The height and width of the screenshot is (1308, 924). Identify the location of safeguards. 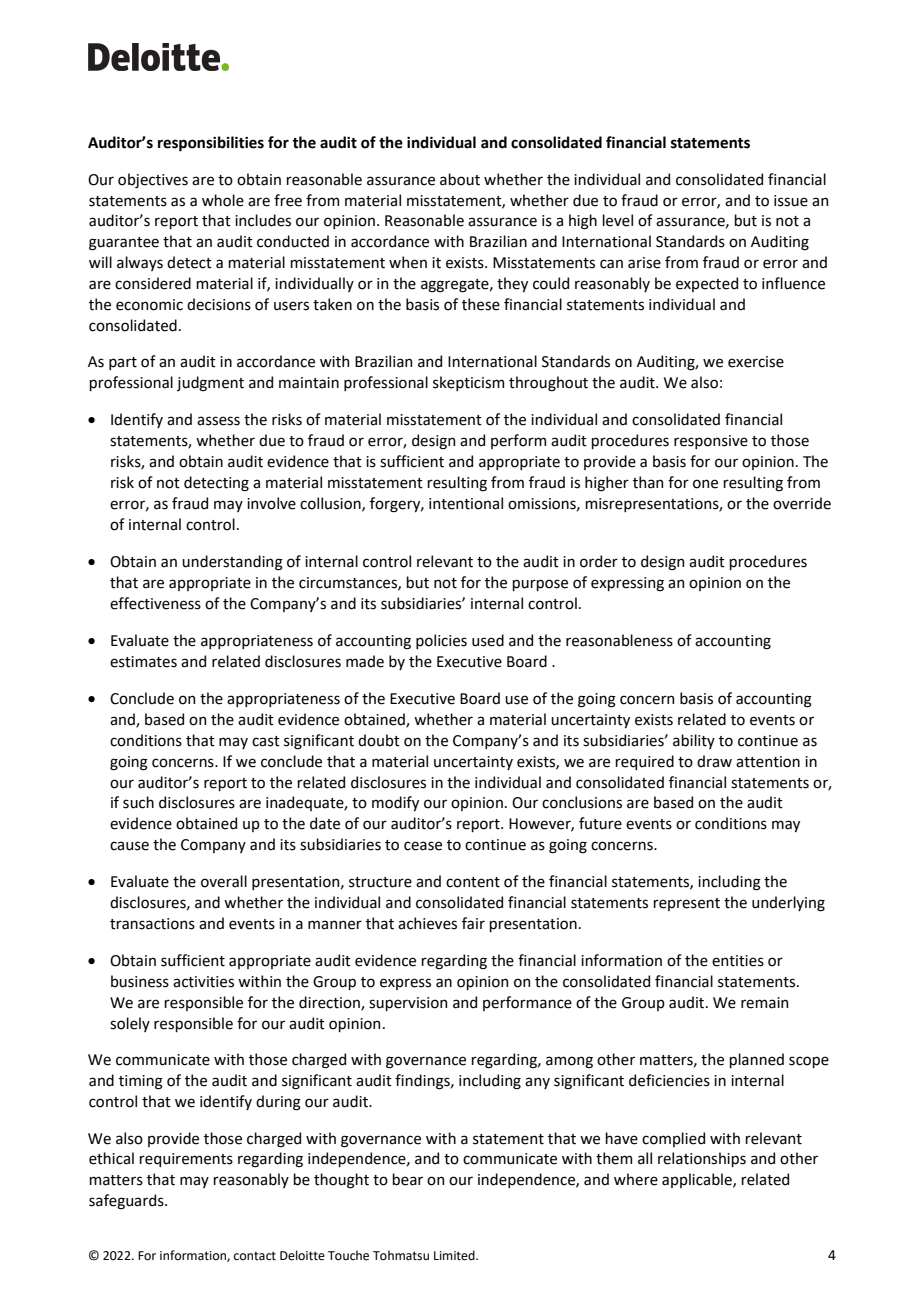
(127, 1202).
